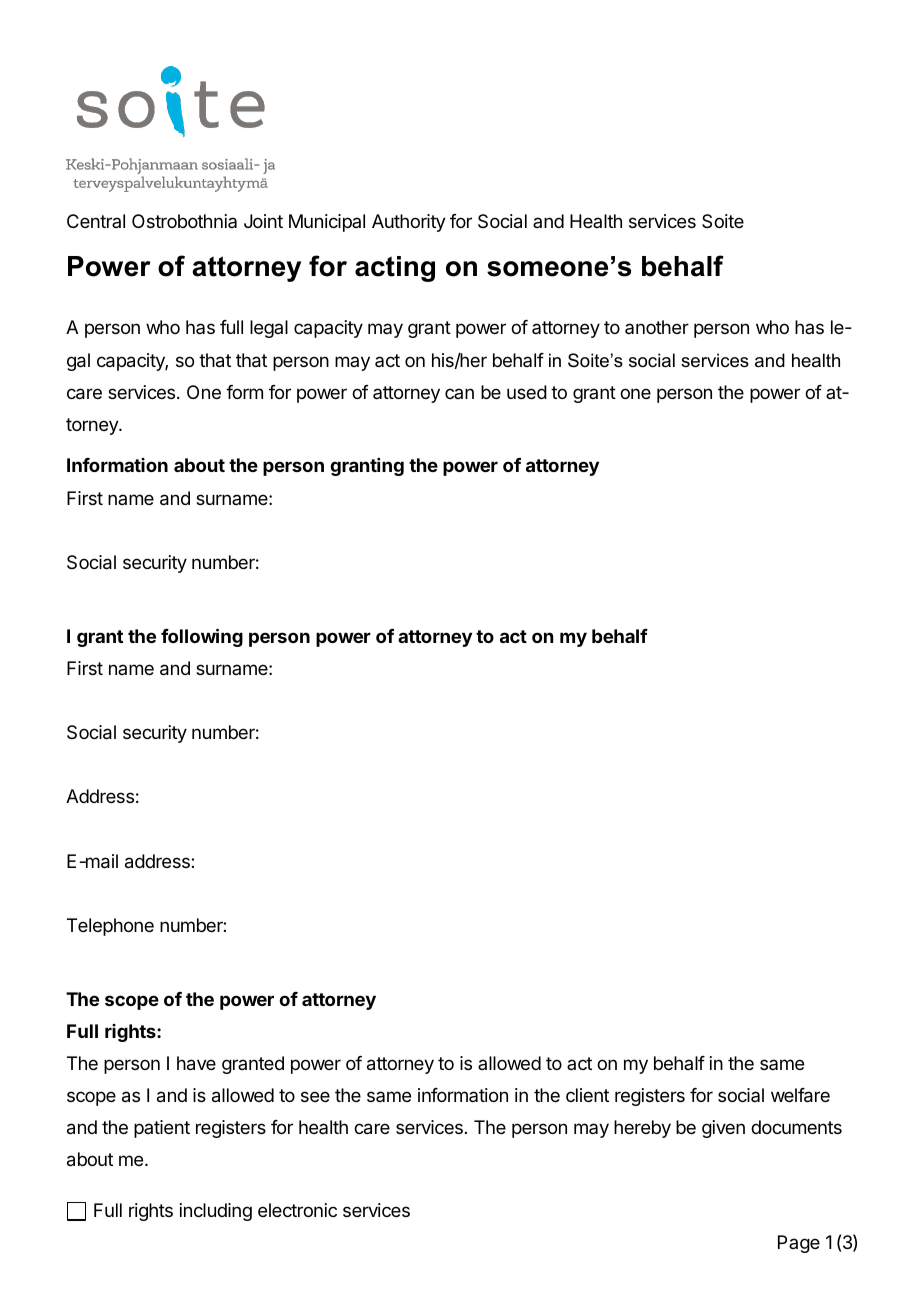 The image size is (924, 1308). I want to click on can, so click(459, 393).
